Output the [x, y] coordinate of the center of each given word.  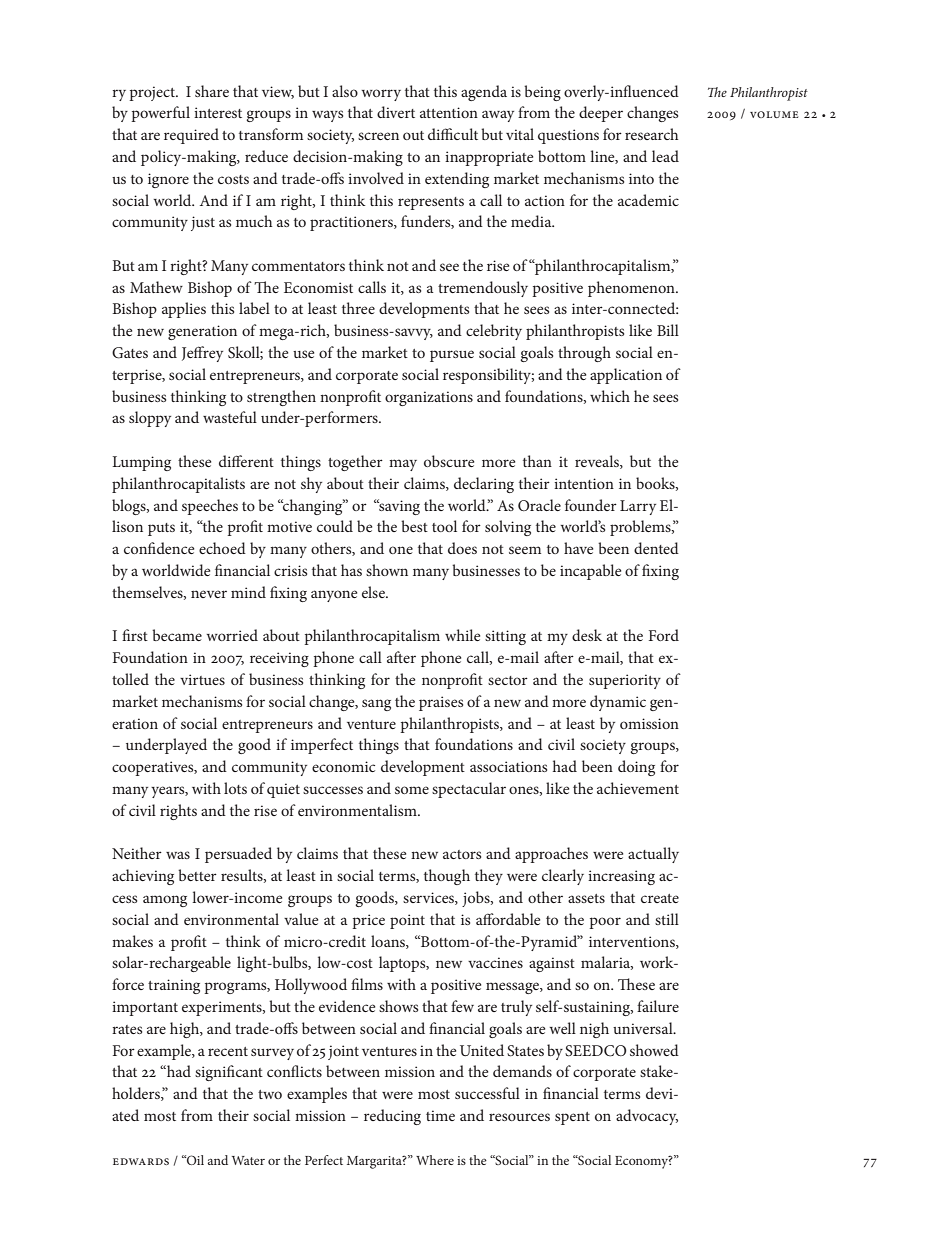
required [191, 136]
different [246, 461]
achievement [638, 788]
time [440, 1115]
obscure [449, 461]
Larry [638, 507]
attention [449, 112]
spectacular [469, 790]
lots [235, 788]
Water [248, 1160]
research [651, 134]
